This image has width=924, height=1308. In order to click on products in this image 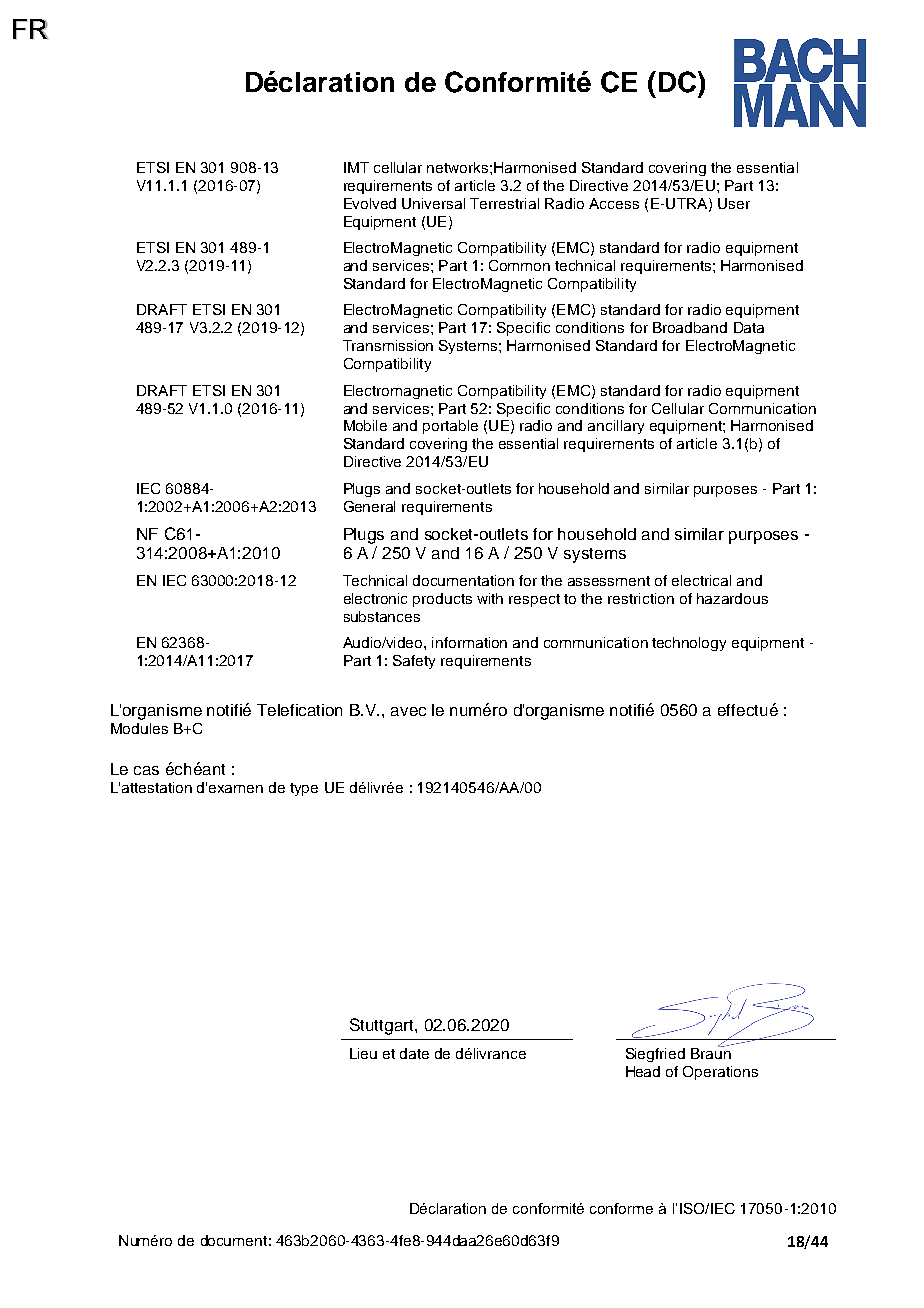, I will do `click(442, 600)`.
